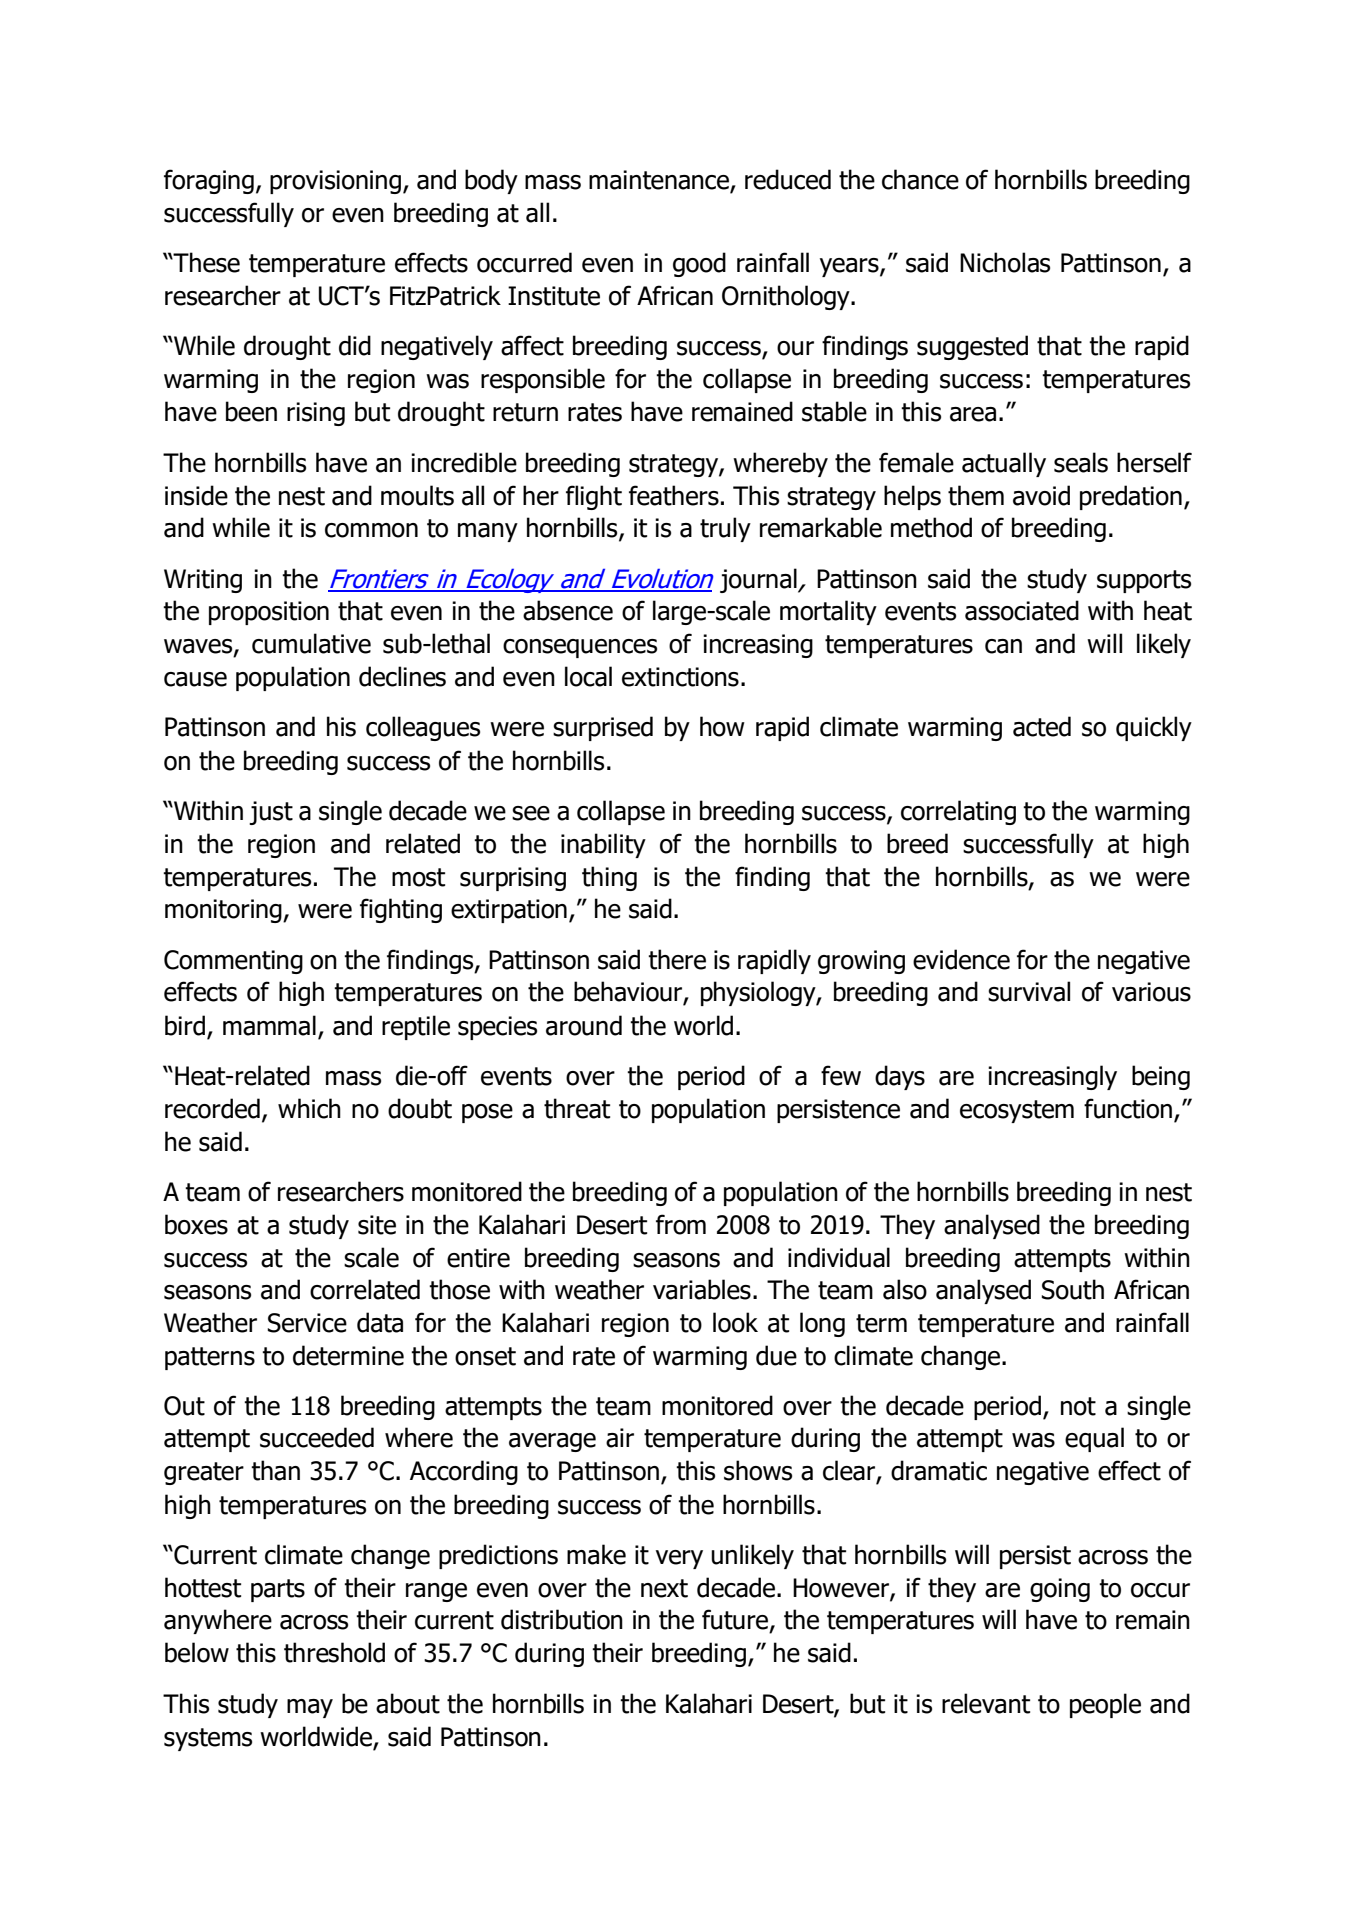 This image has width=1355, height=1917. What do you see at coordinates (233, 962) in the image?
I see `Commenting` at bounding box center [233, 962].
